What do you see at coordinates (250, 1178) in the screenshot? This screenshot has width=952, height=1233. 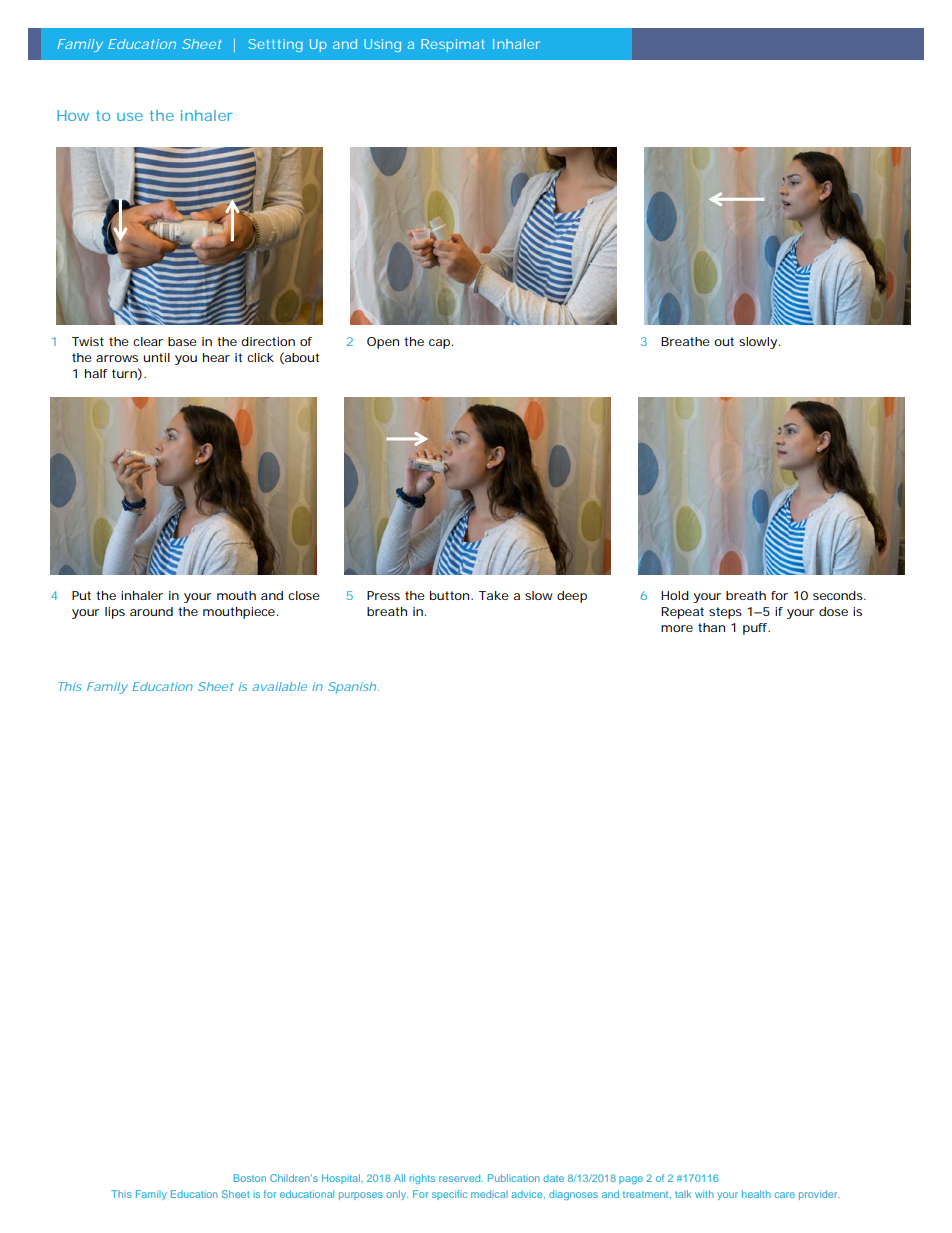 I see `Boston` at bounding box center [250, 1178].
